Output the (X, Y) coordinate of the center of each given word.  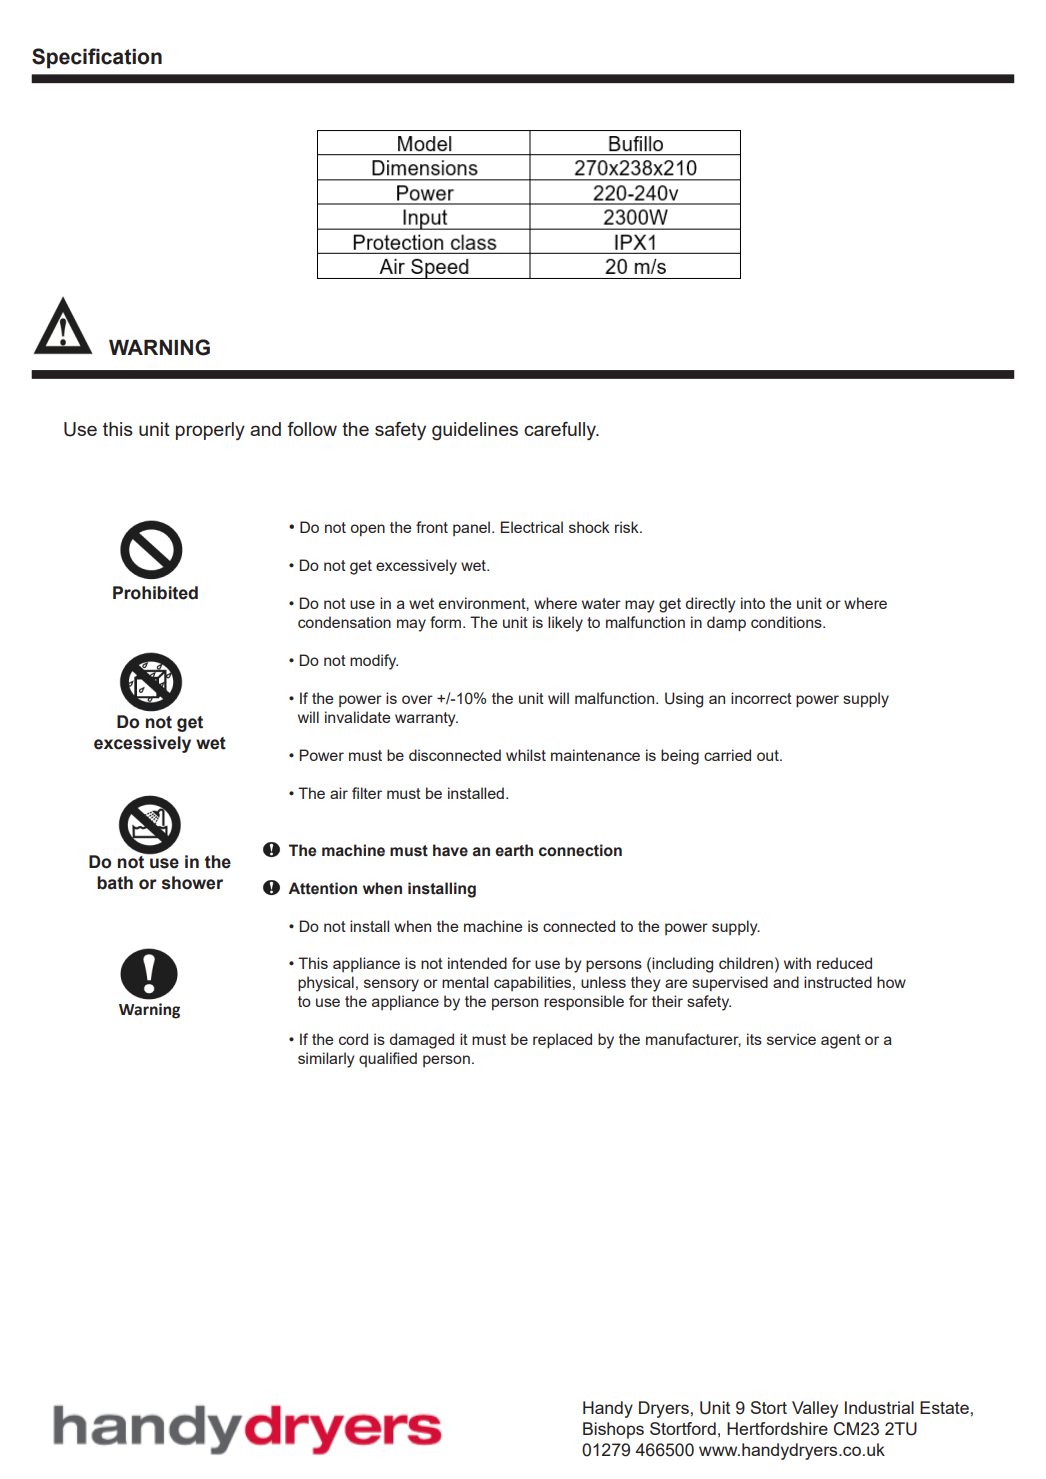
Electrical (532, 527)
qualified (388, 1059)
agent (841, 1041)
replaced (562, 1041)
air (339, 793)
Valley (815, 1409)
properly (210, 431)
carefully (561, 431)
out (769, 755)
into (753, 603)
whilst (526, 755)
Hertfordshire (777, 1428)
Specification (97, 58)
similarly (326, 1060)
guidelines (475, 431)
